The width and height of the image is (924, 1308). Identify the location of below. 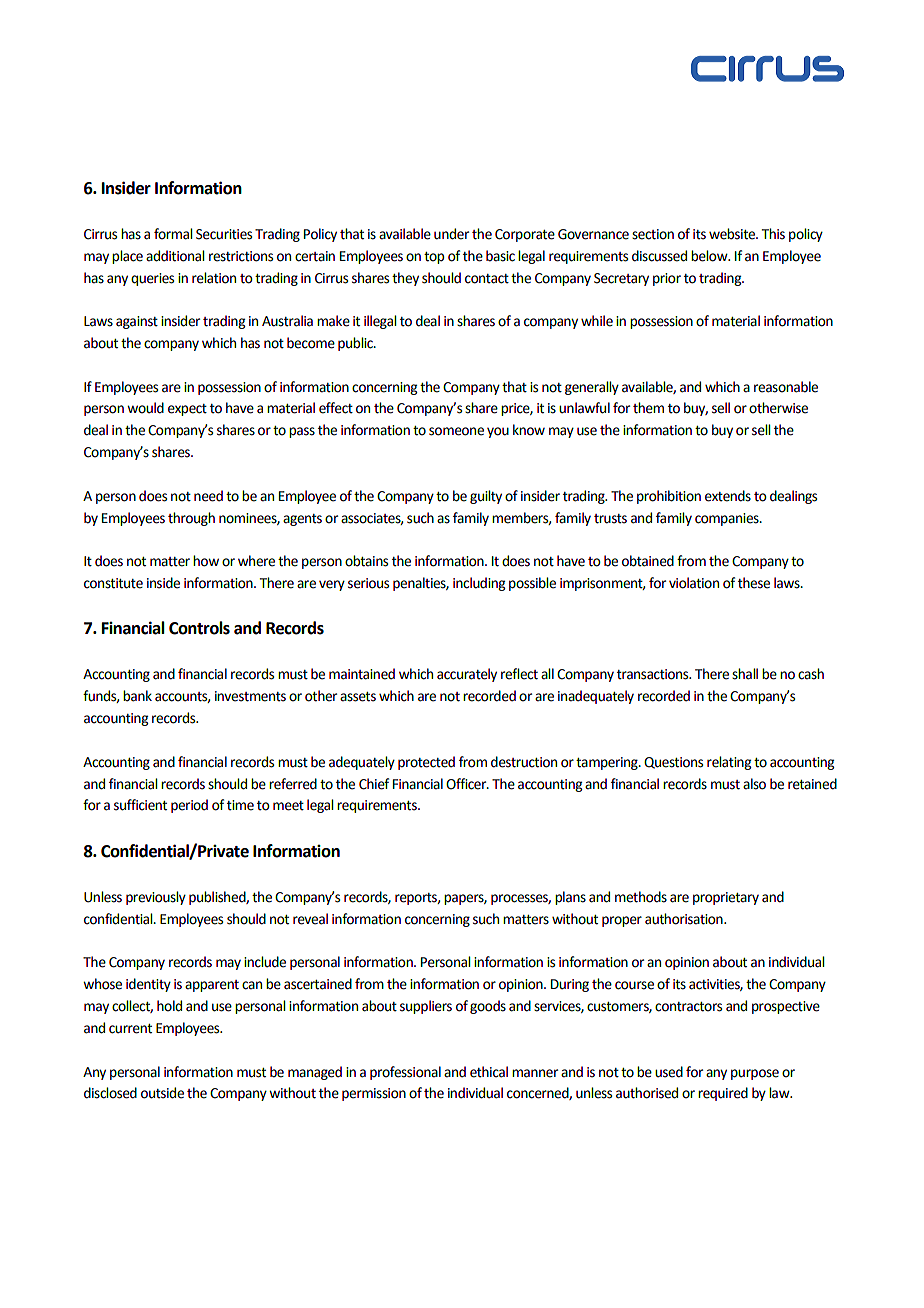
(710, 256).
